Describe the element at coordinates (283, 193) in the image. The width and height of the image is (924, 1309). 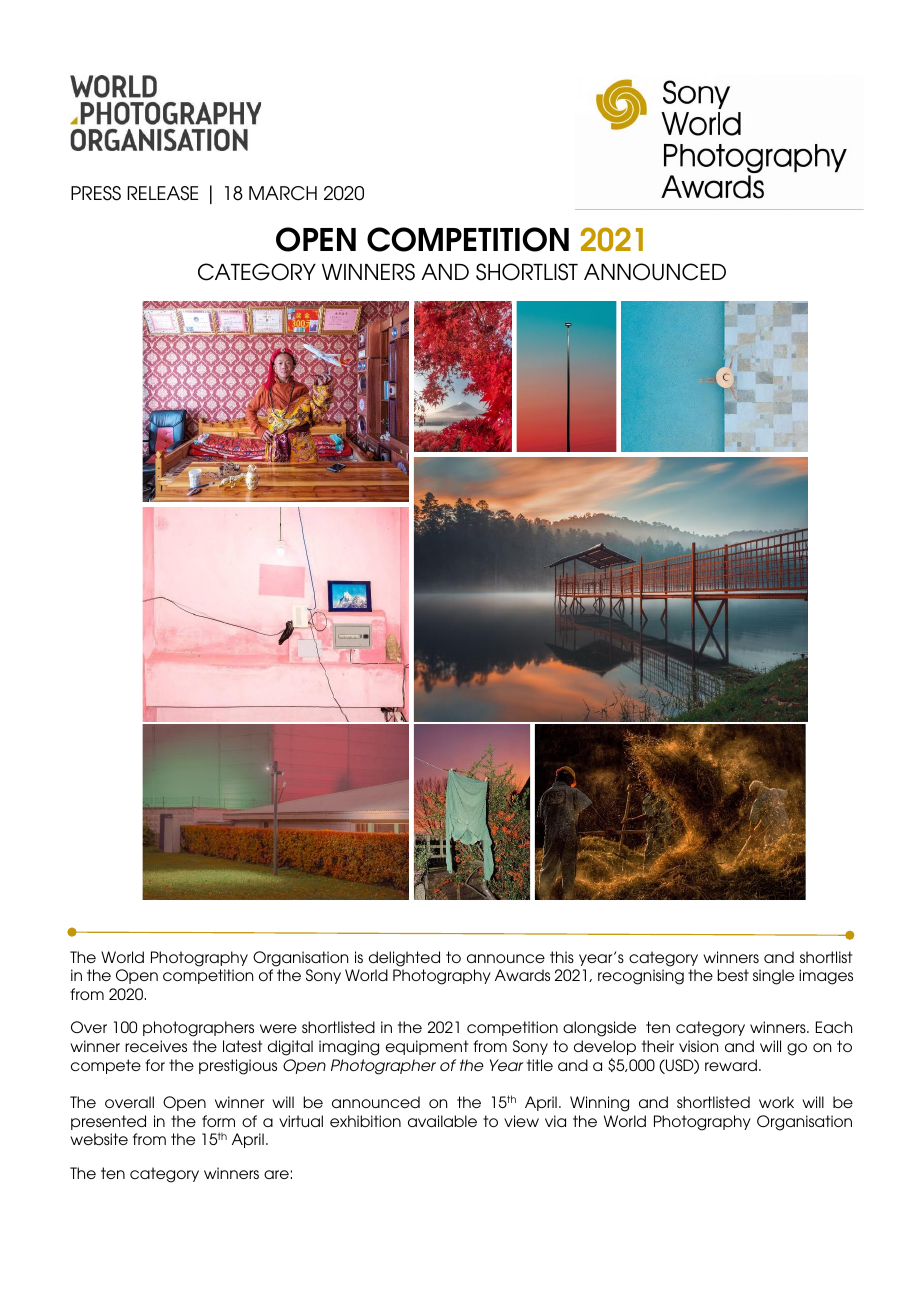
I see `MARCH` at that location.
